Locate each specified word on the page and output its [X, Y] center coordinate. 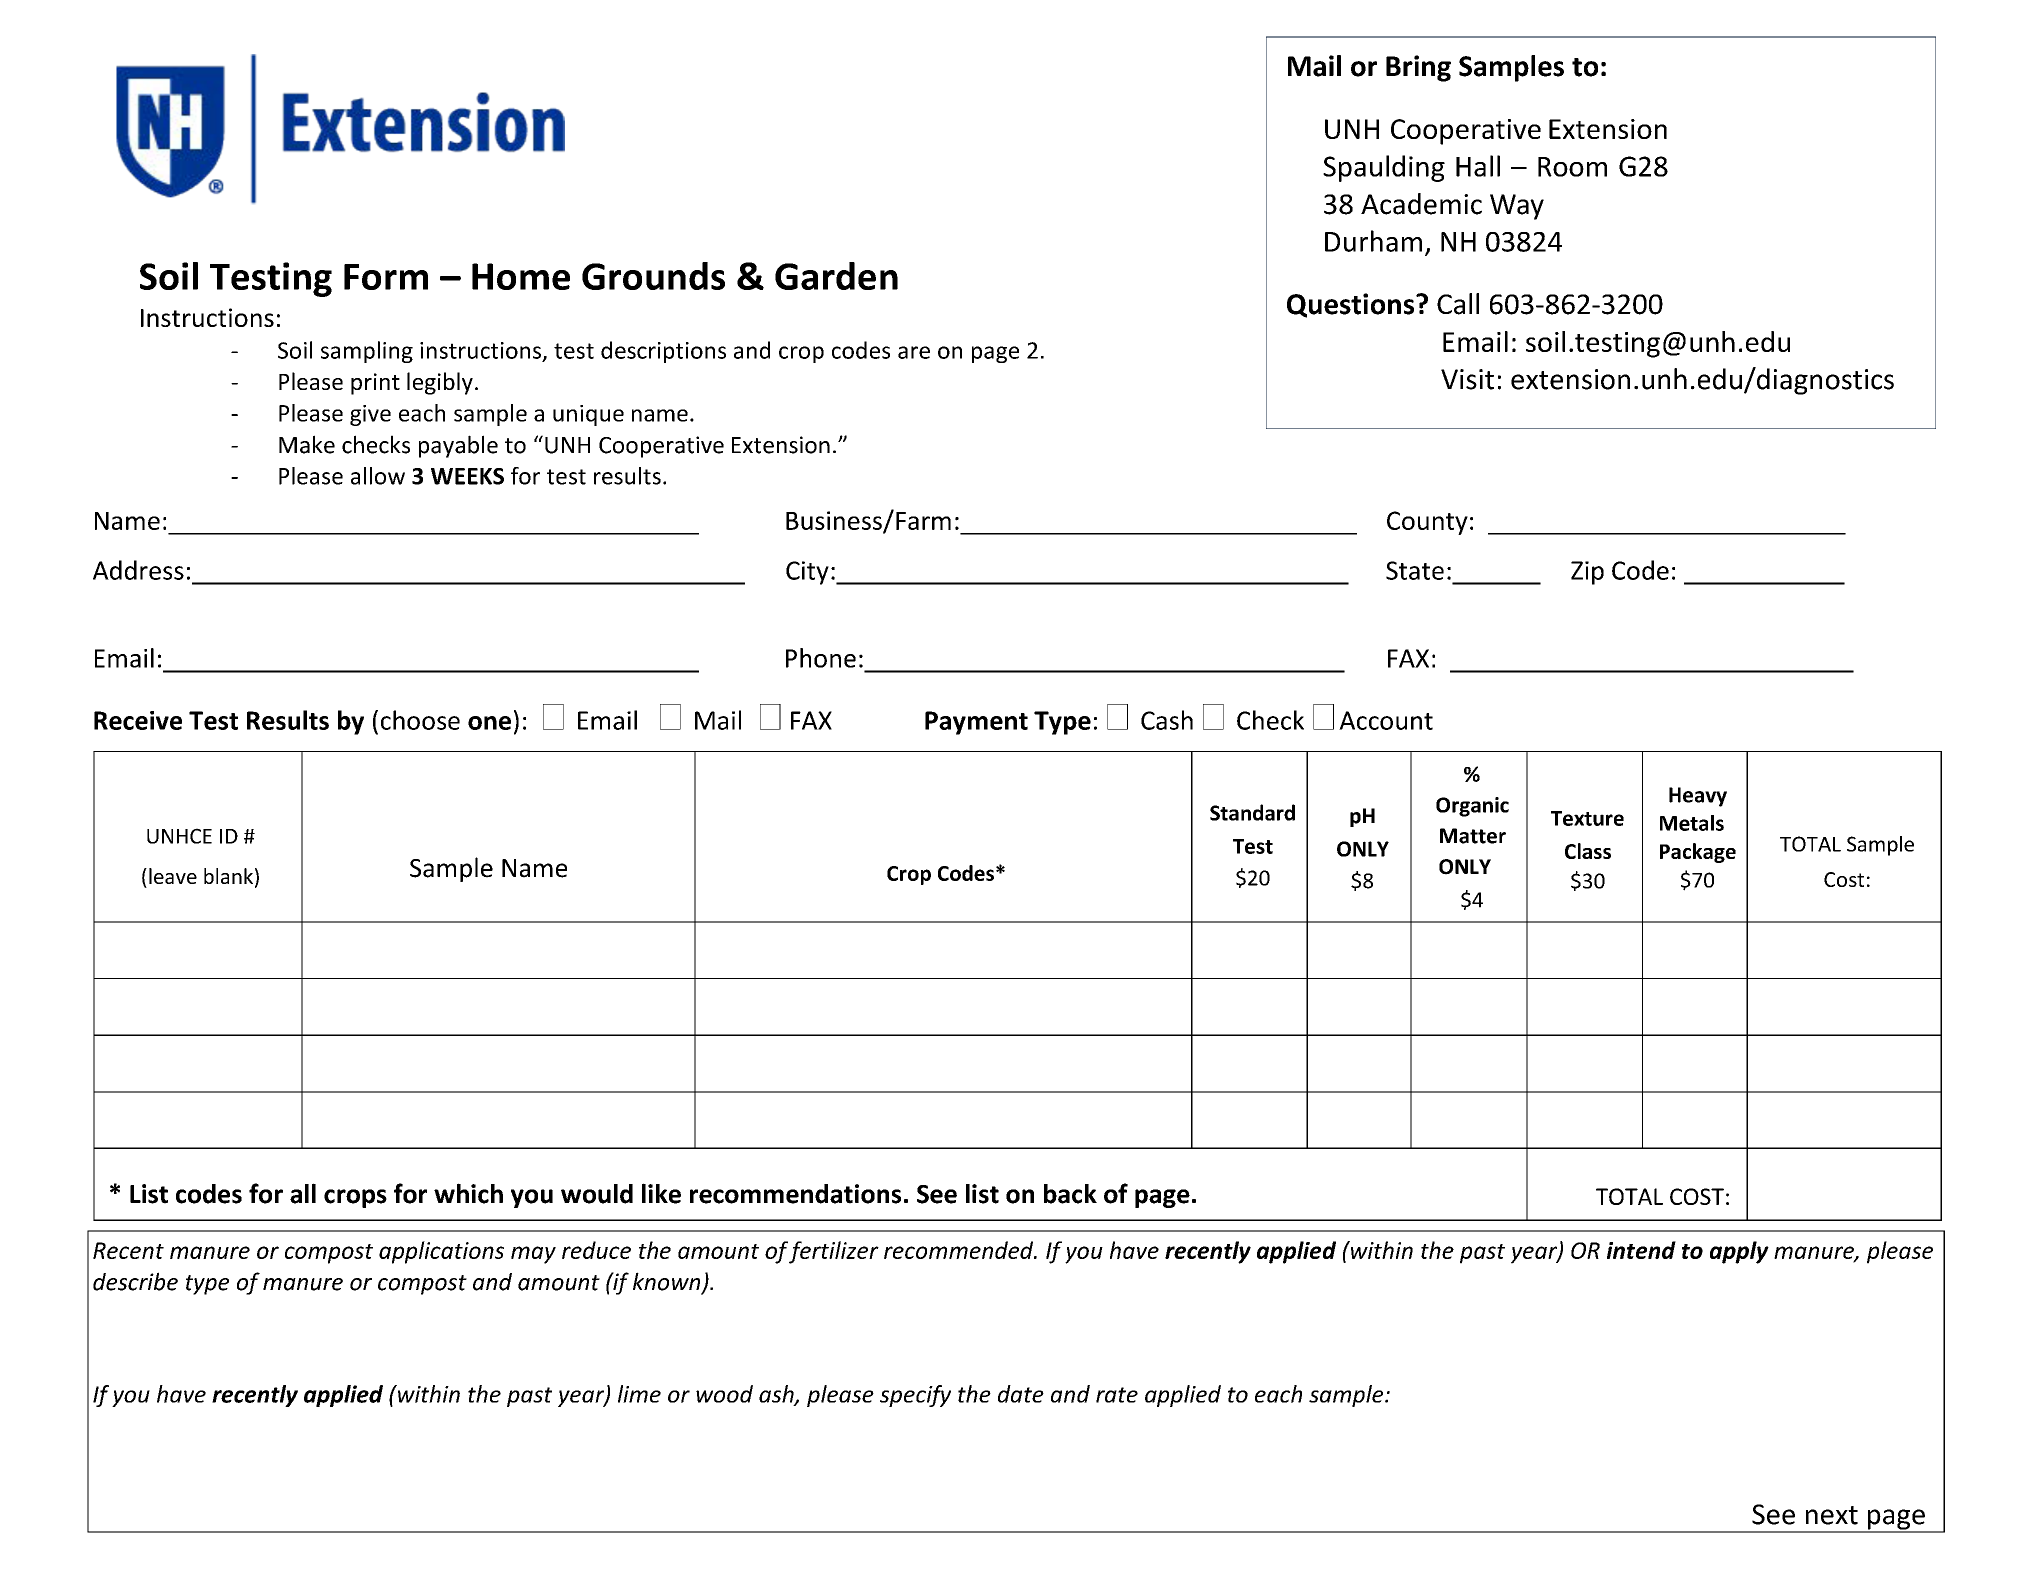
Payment [976, 723]
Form [386, 277]
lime [639, 1394]
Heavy [1698, 797]
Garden [836, 276]
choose [420, 720]
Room [1572, 167]
